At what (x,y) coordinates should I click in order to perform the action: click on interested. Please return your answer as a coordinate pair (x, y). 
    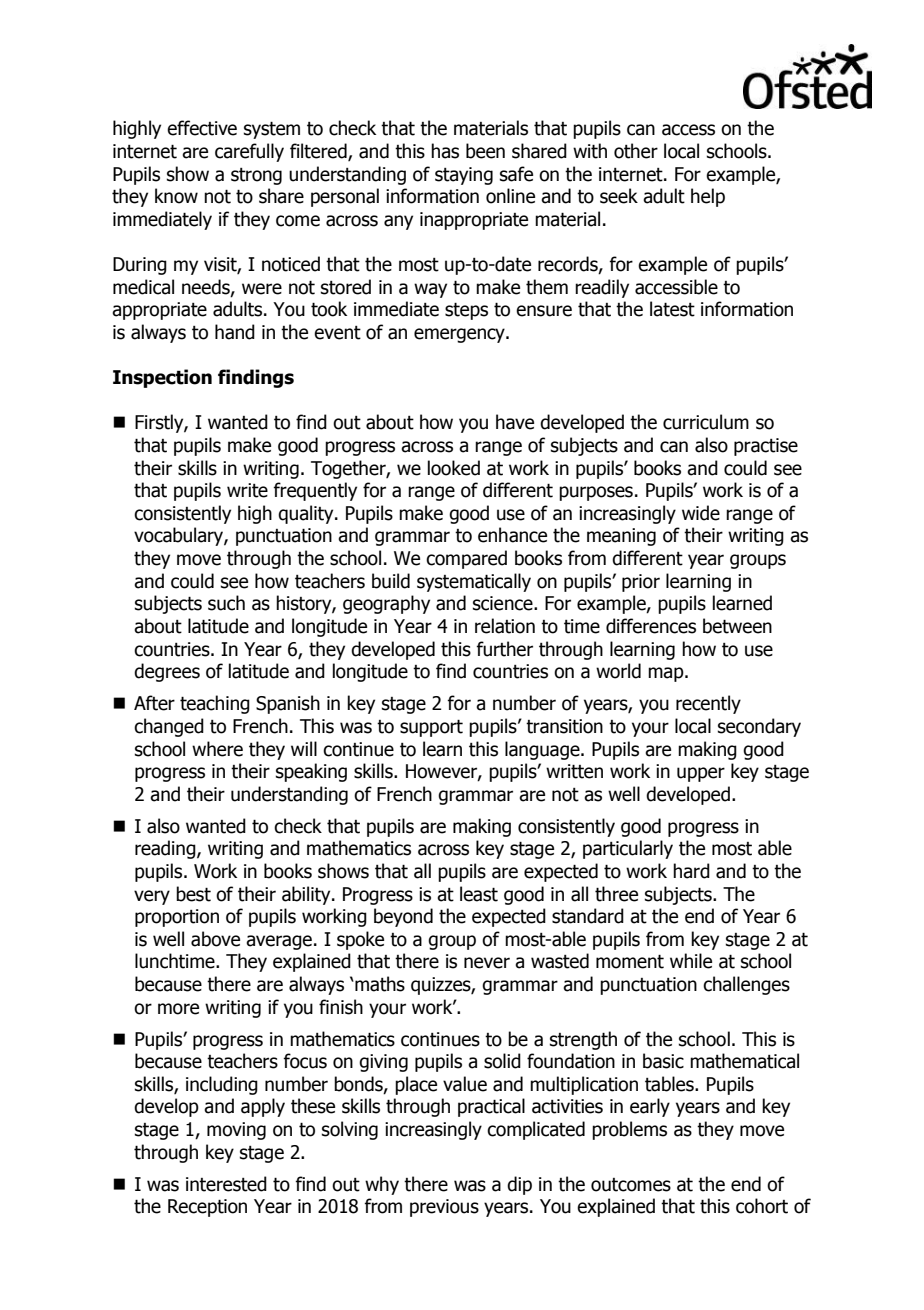
    Looking at the image, I should click on (226, 1184).
